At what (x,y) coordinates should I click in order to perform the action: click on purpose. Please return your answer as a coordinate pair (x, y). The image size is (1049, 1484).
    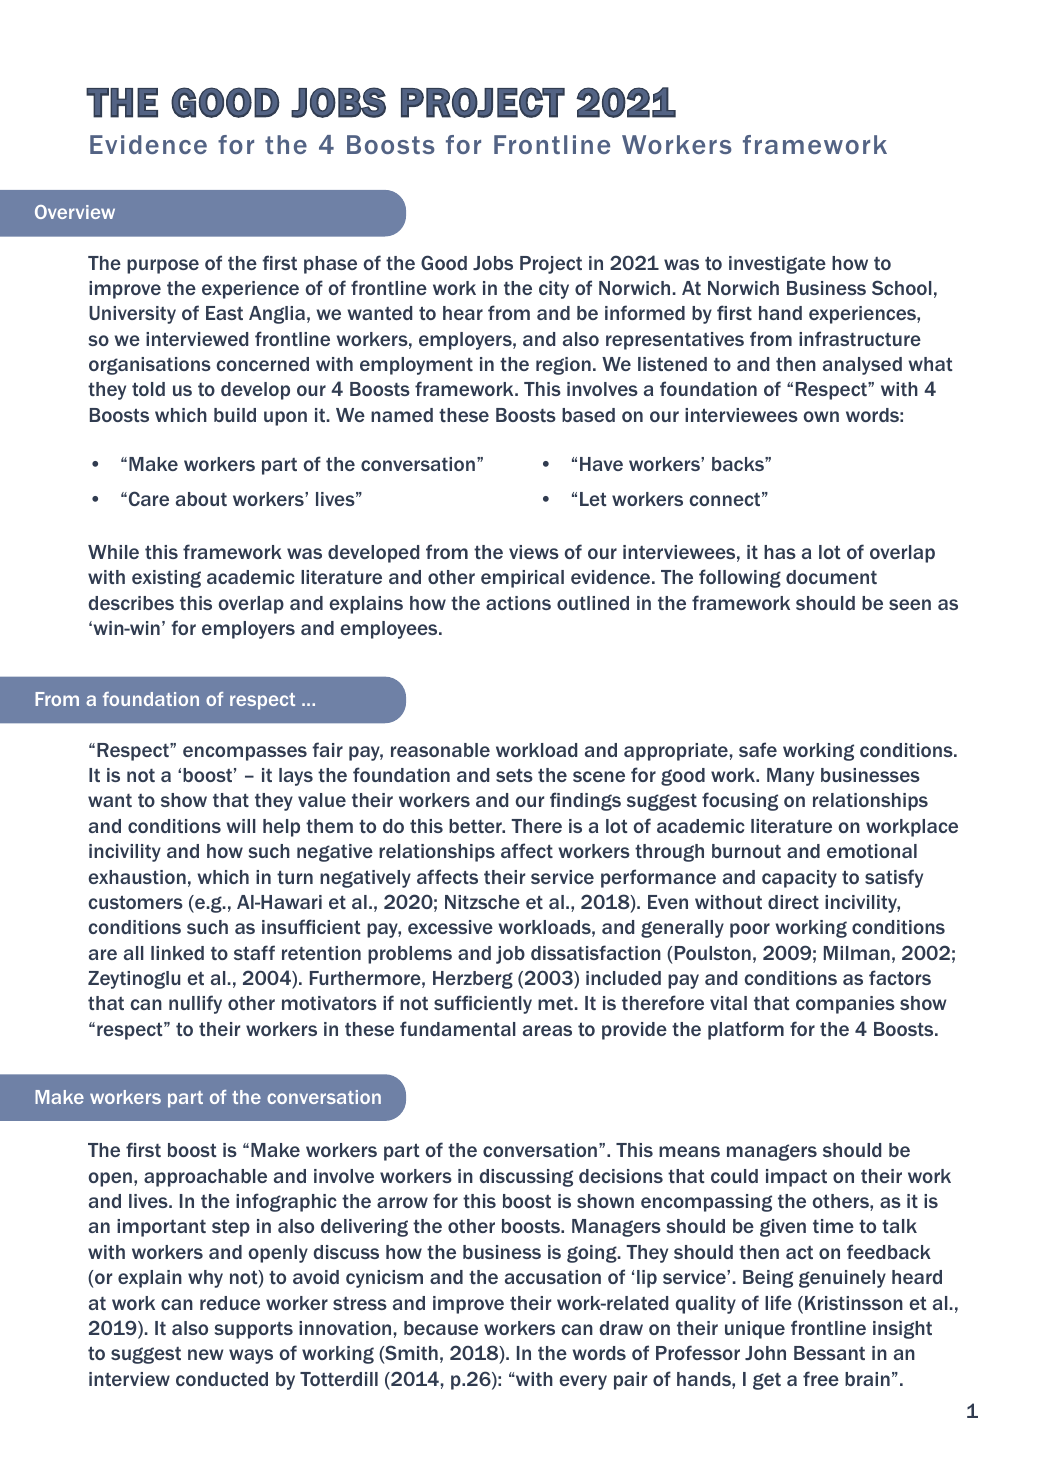
    Looking at the image, I should click on (163, 266).
